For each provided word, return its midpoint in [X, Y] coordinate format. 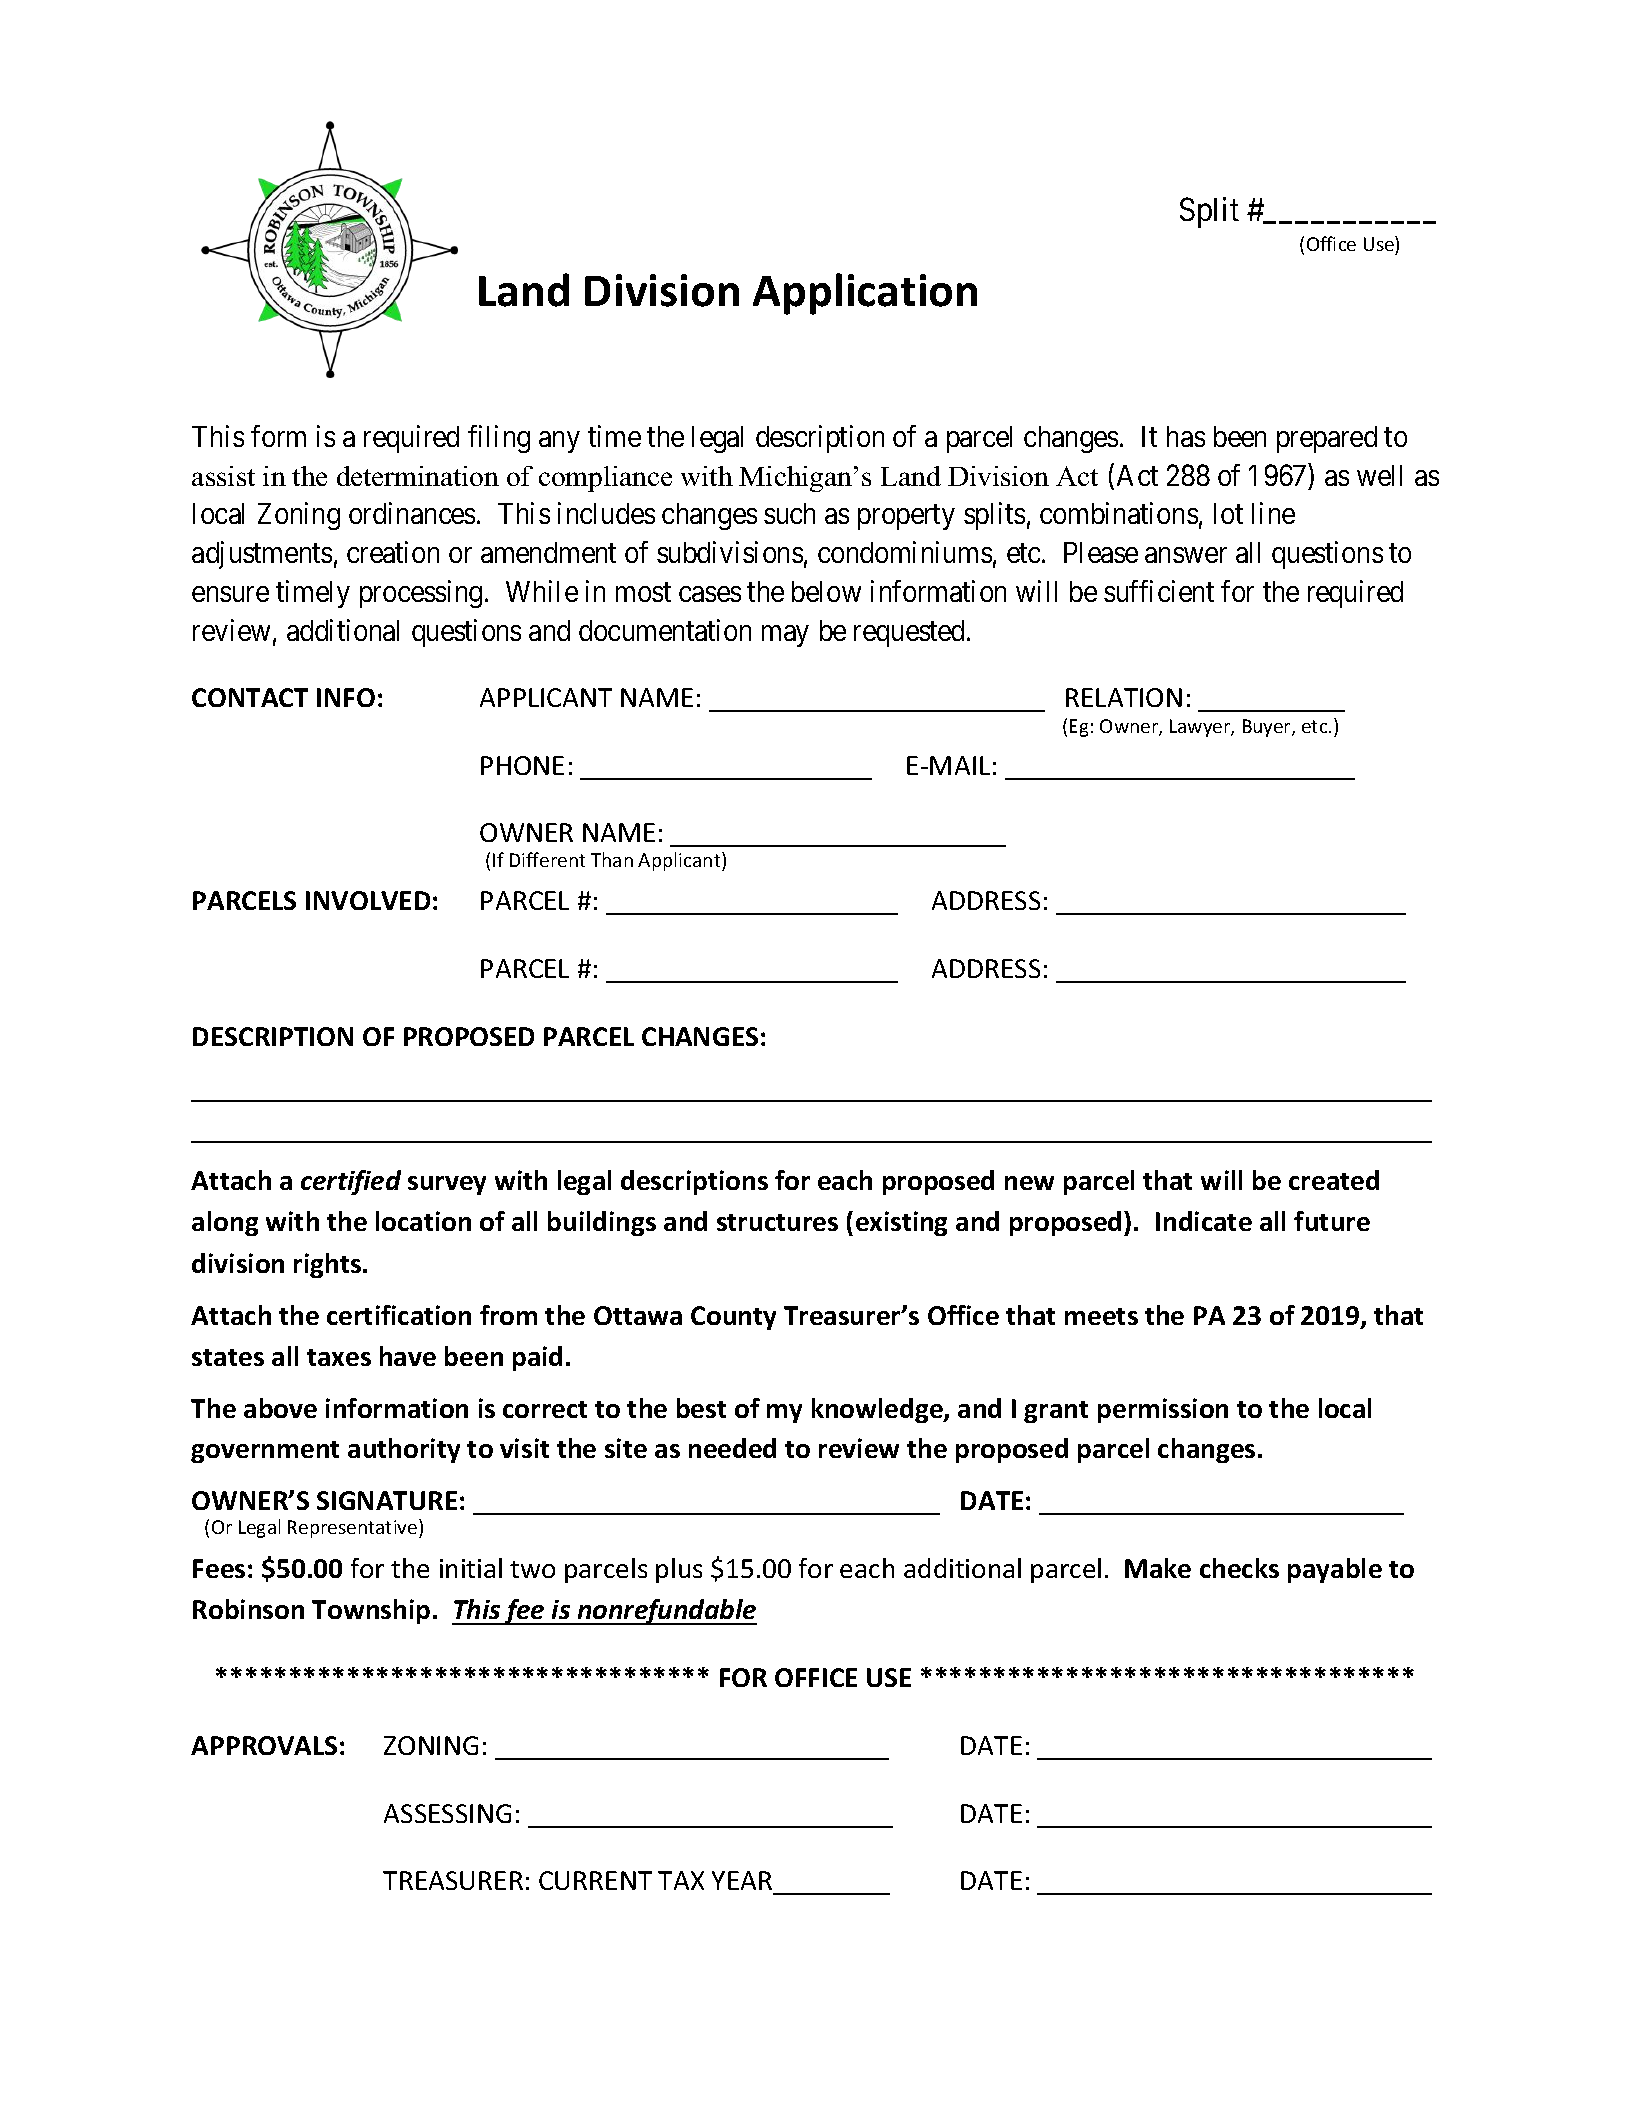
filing [499, 439]
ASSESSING [447, 1813]
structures [777, 1222]
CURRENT [595, 1880]
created [1334, 1180]
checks [1239, 1568]
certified [351, 1182]
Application [865, 294]
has [1186, 436]
